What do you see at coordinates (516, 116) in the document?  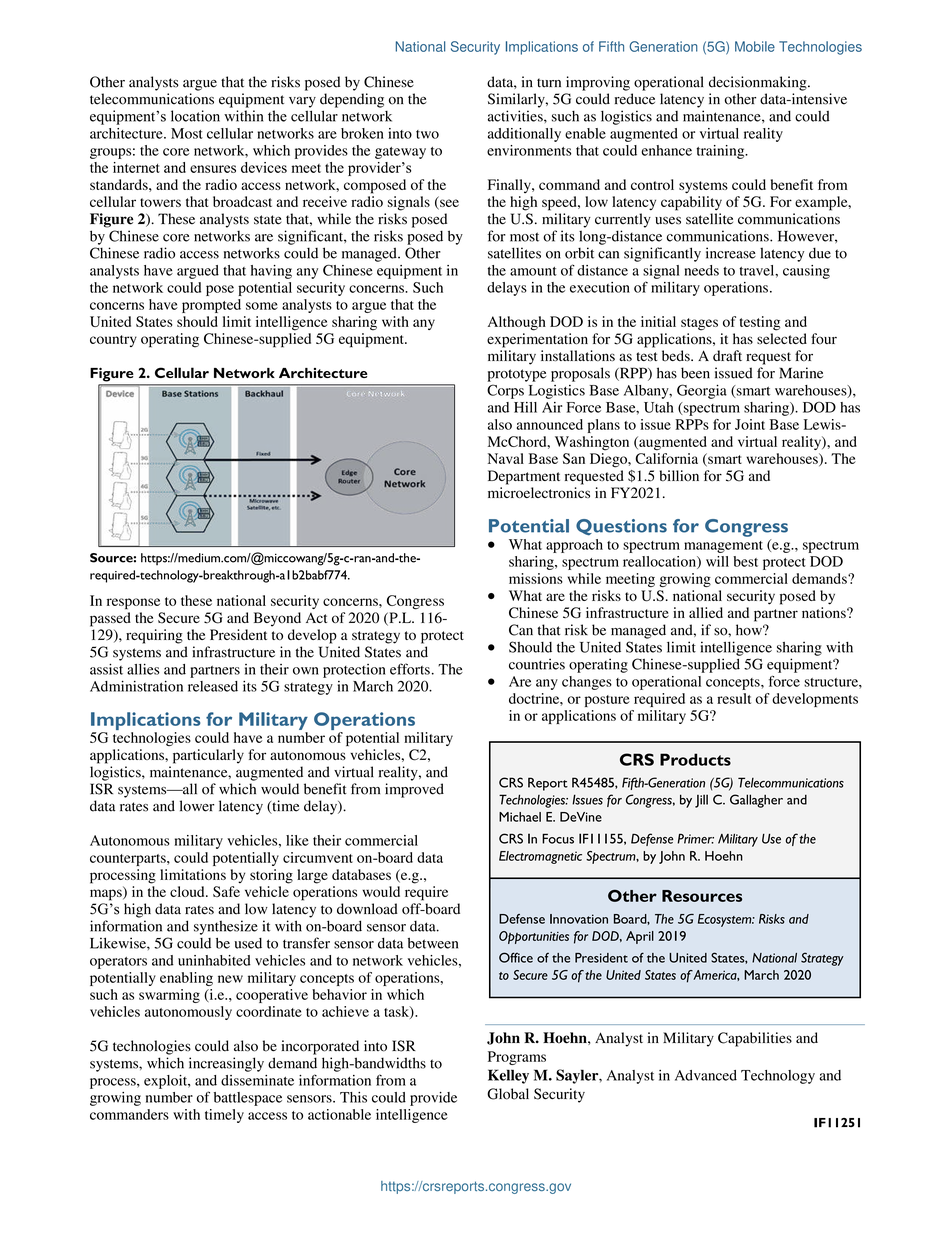 I see `activities` at bounding box center [516, 116].
